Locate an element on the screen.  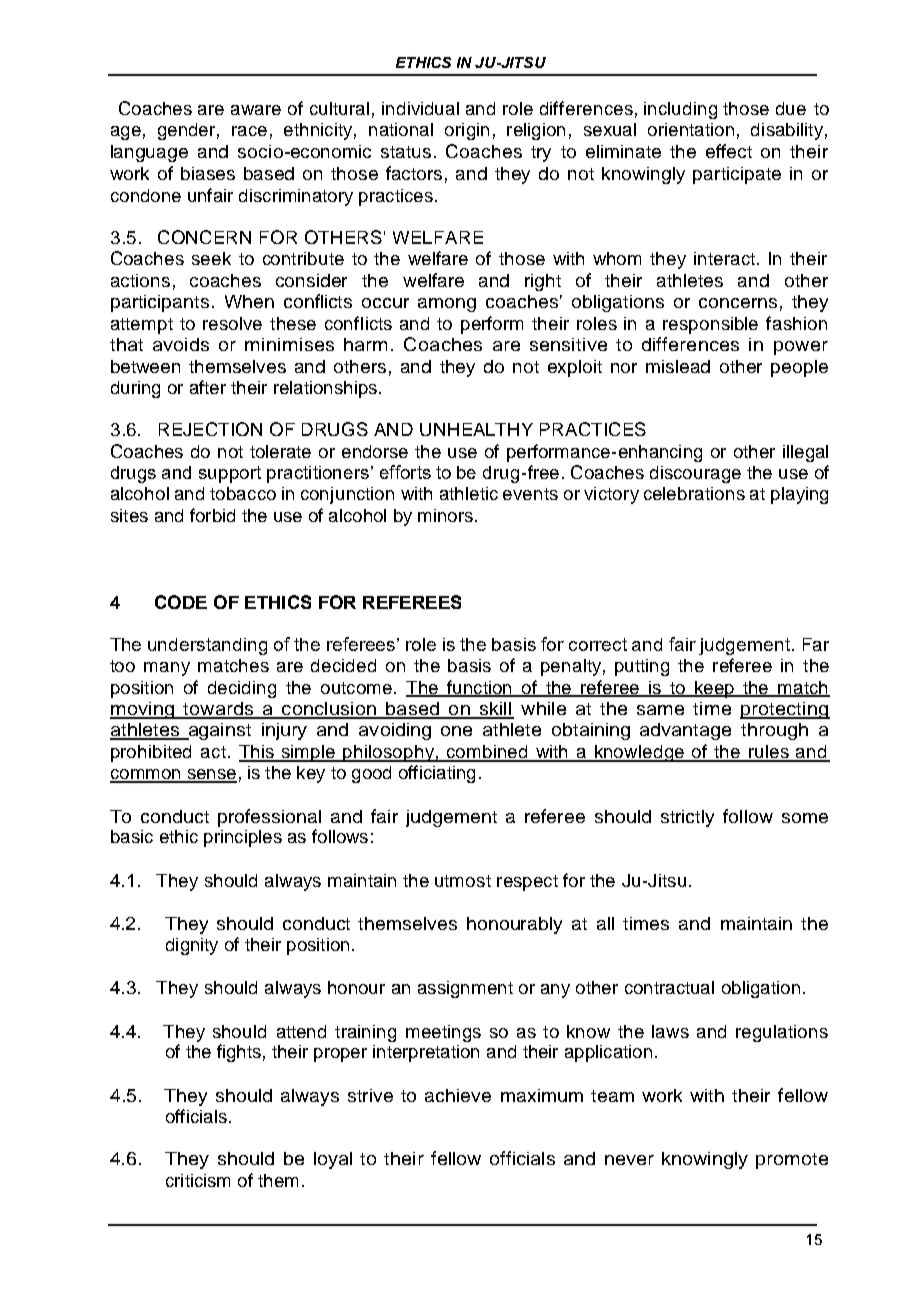
understanding is located at coordinates (207, 646).
